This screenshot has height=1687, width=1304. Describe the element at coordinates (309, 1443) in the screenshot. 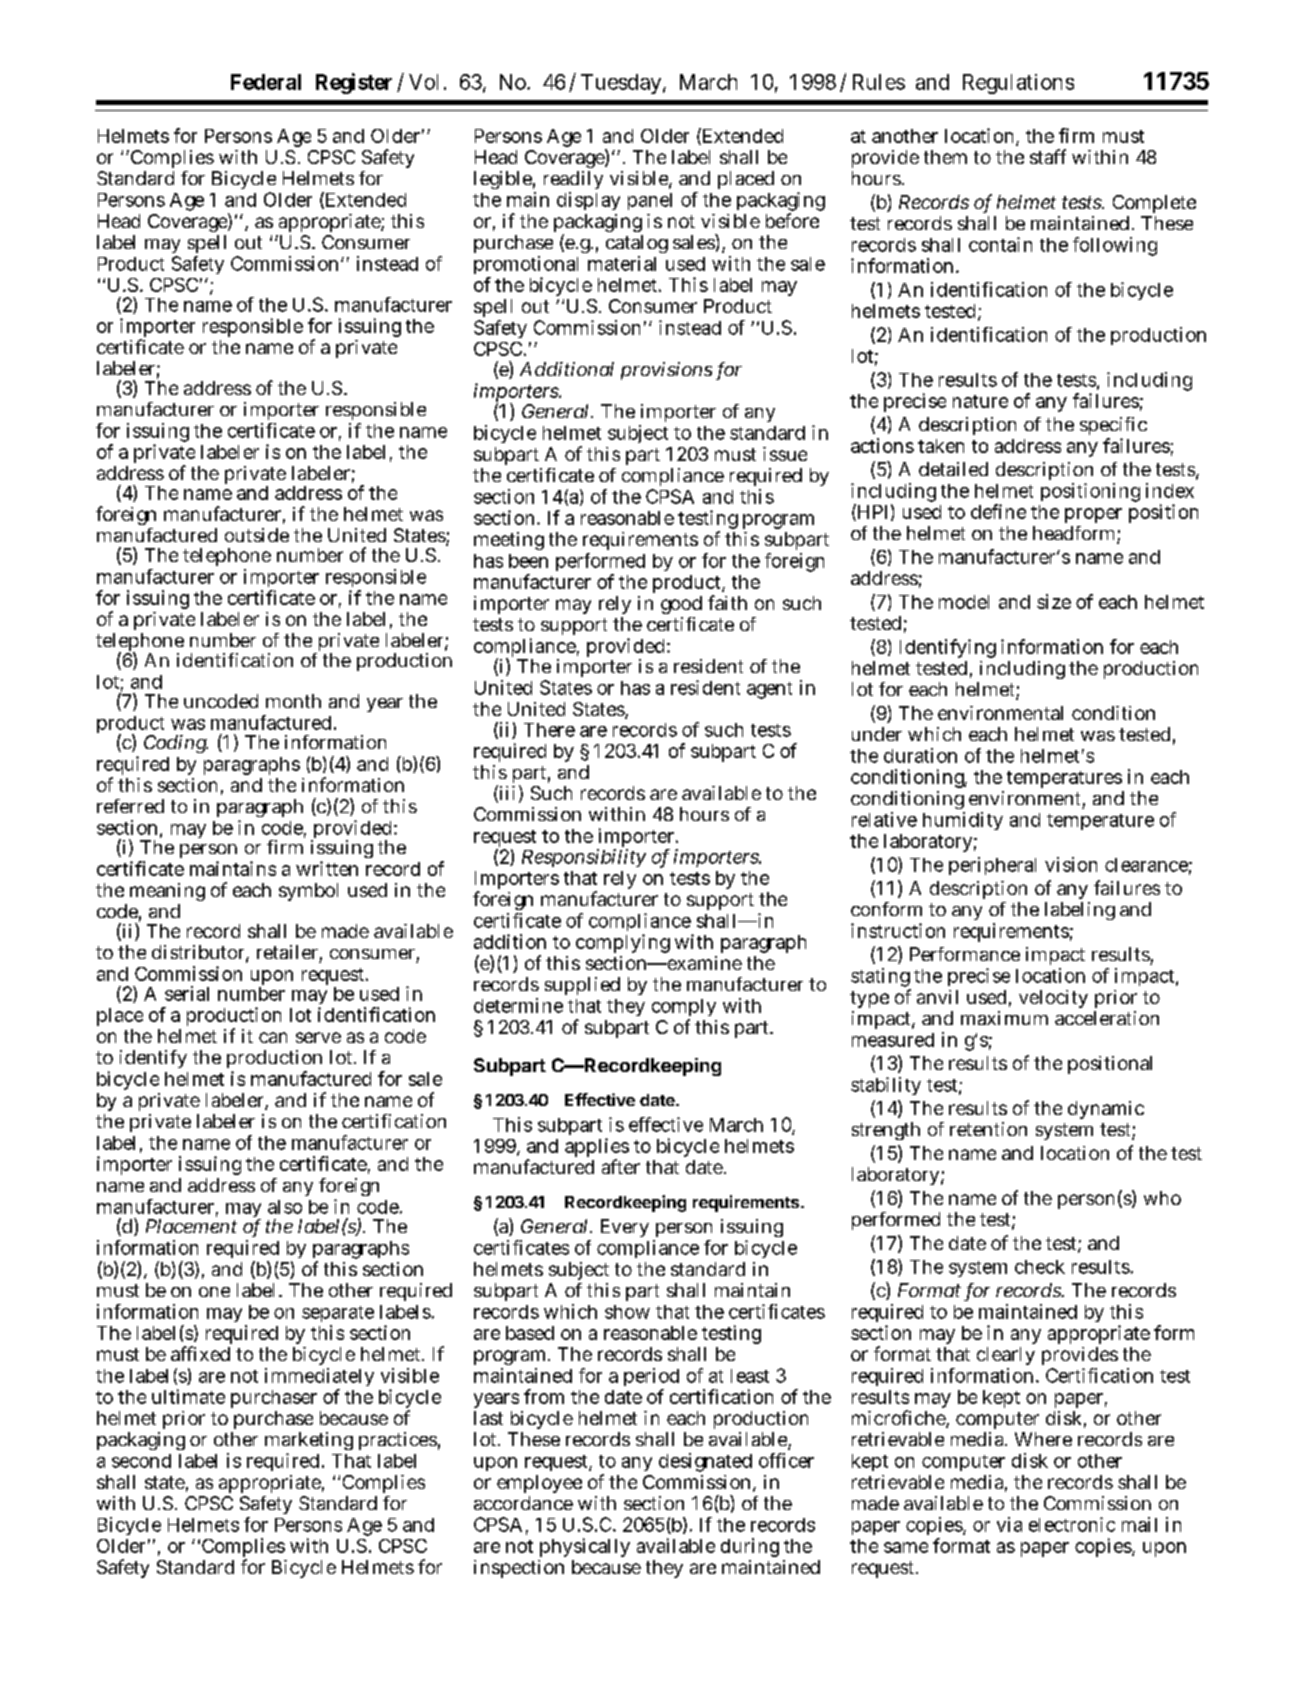

I see `marketing` at that location.
